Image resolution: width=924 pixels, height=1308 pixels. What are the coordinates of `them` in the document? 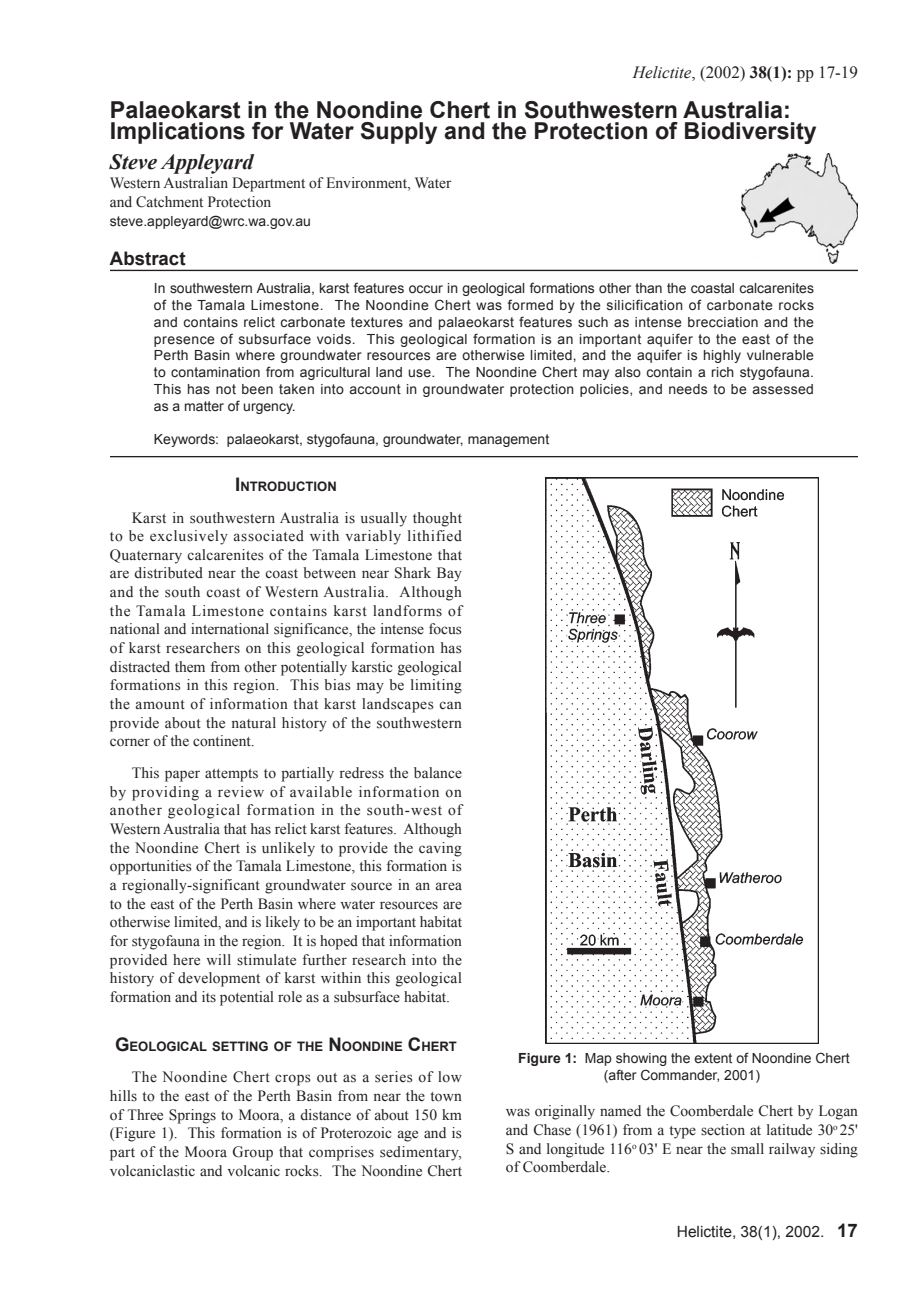 It's located at (190, 667).
